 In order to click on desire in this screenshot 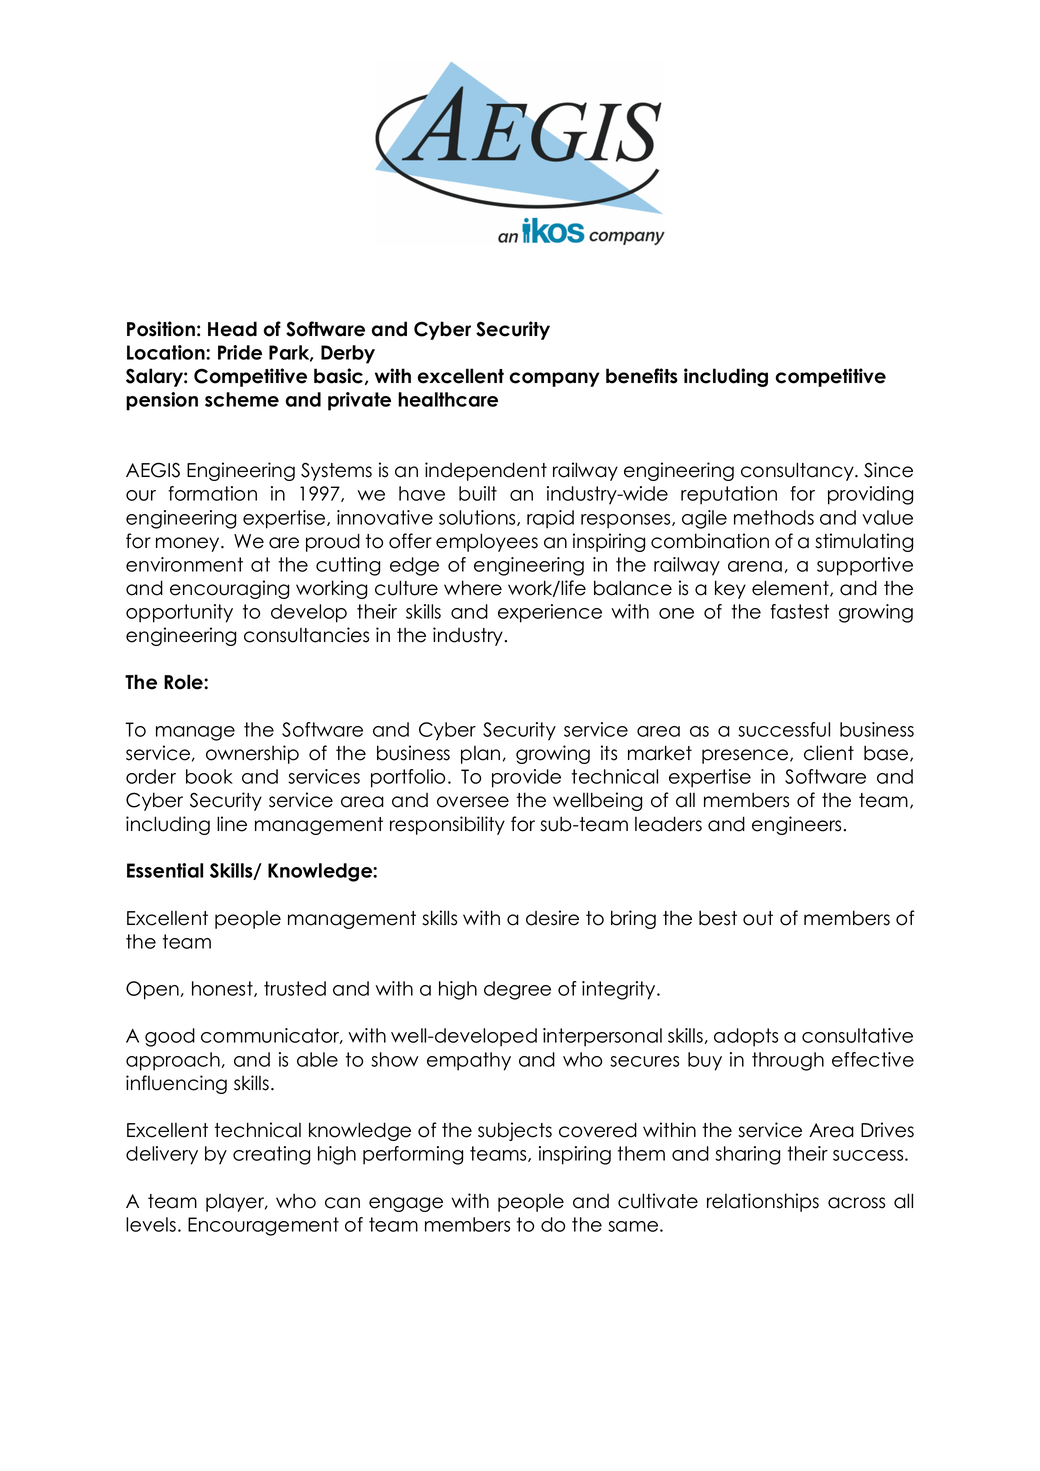, I will do `click(552, 918)`.
